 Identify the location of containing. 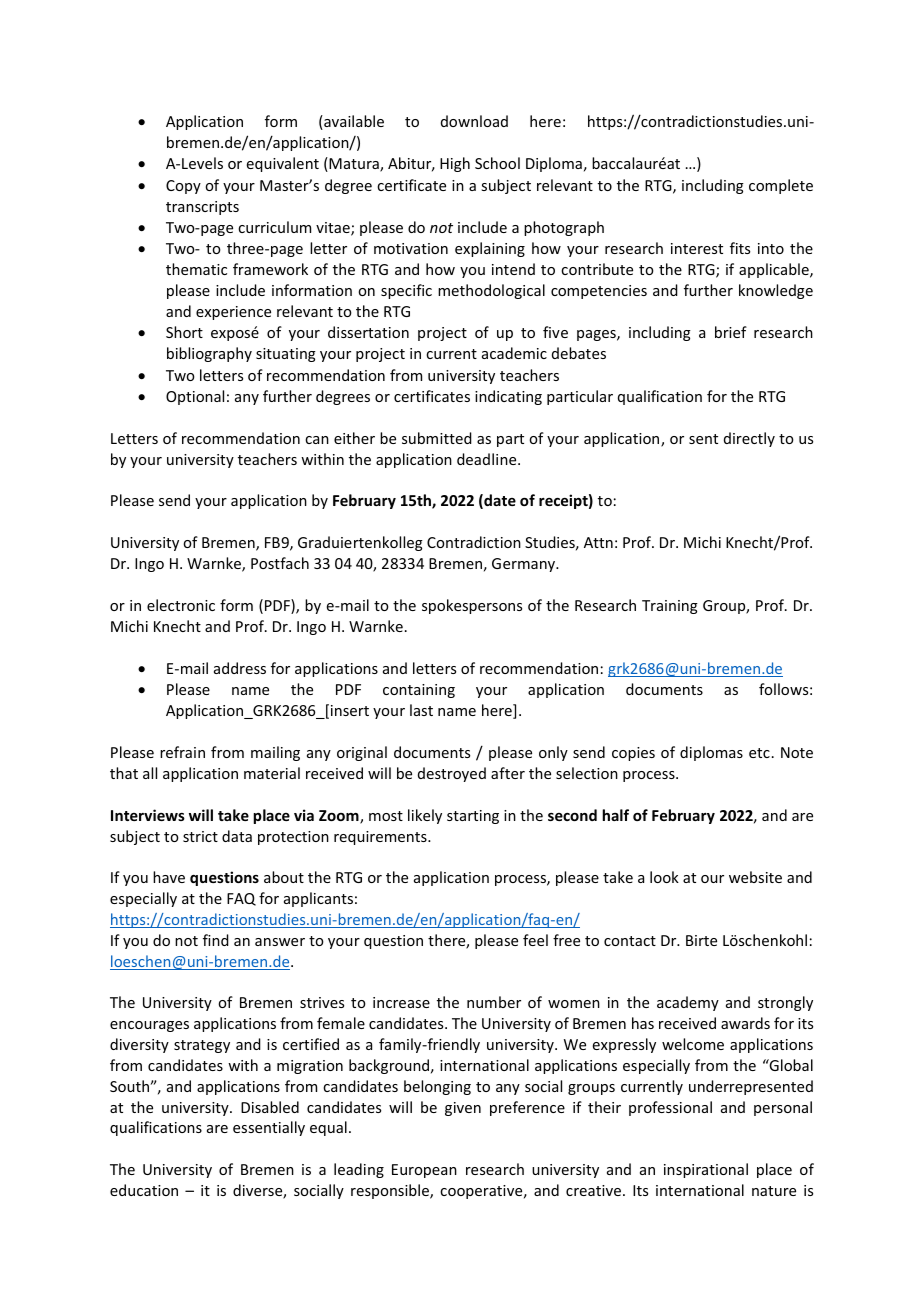
(419, 691).
